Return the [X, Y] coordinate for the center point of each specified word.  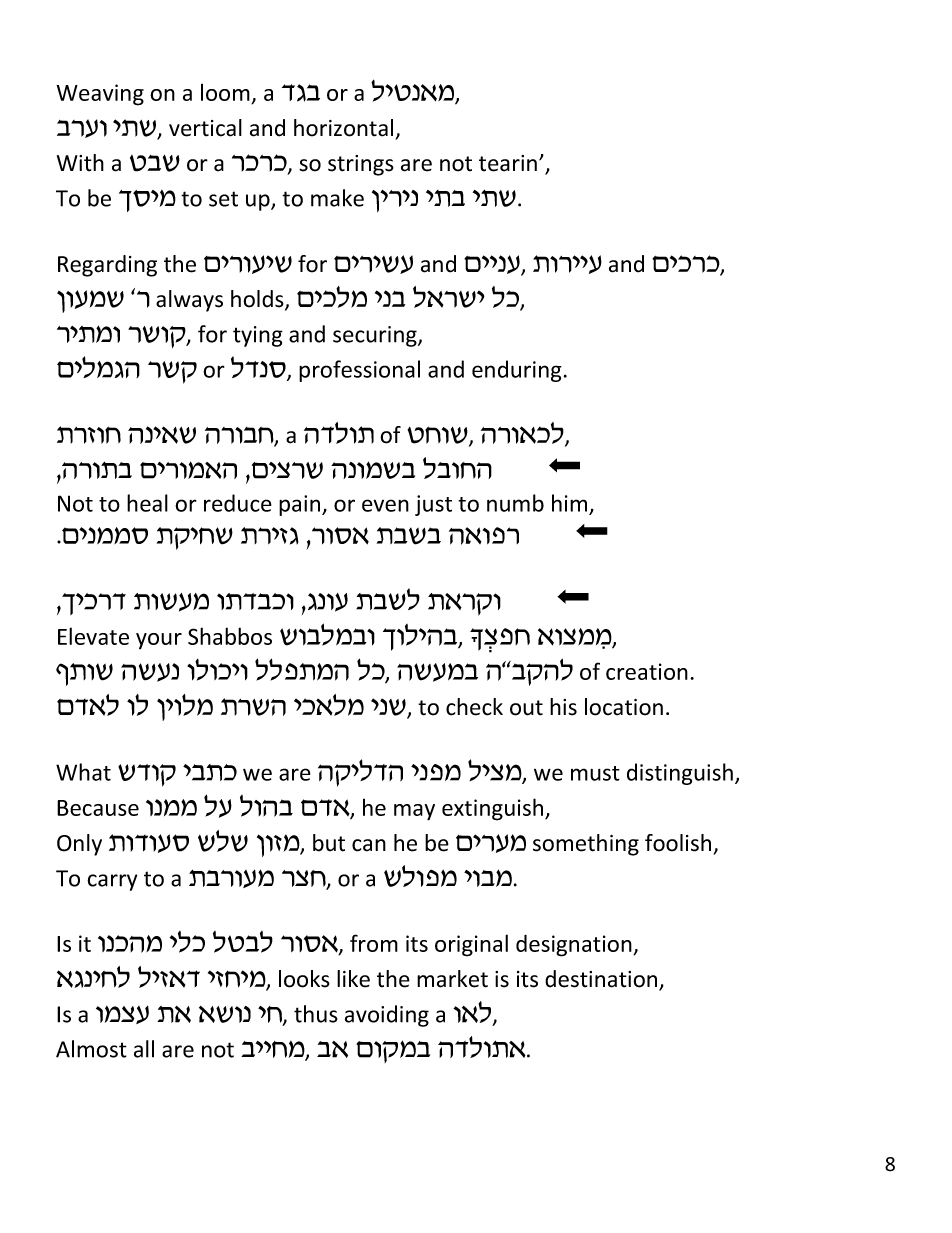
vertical [205, 128]
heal [147, 503]
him [569, 503]
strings [361, 165]
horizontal [343, 128]
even [385, 505]
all [144, 1049]
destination [602, 980]
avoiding [387, 1016]
